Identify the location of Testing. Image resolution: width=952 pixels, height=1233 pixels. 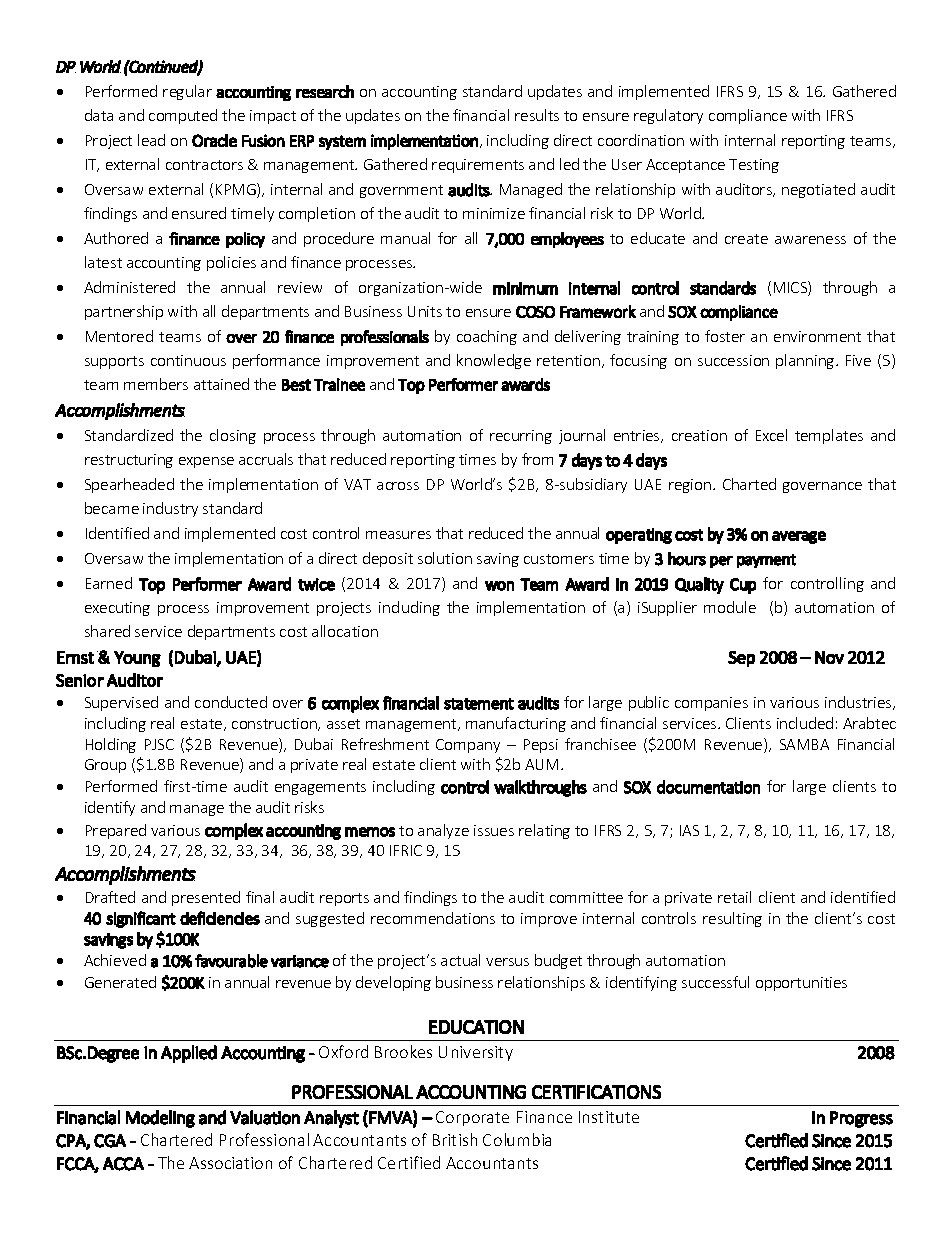
(754, 166).
